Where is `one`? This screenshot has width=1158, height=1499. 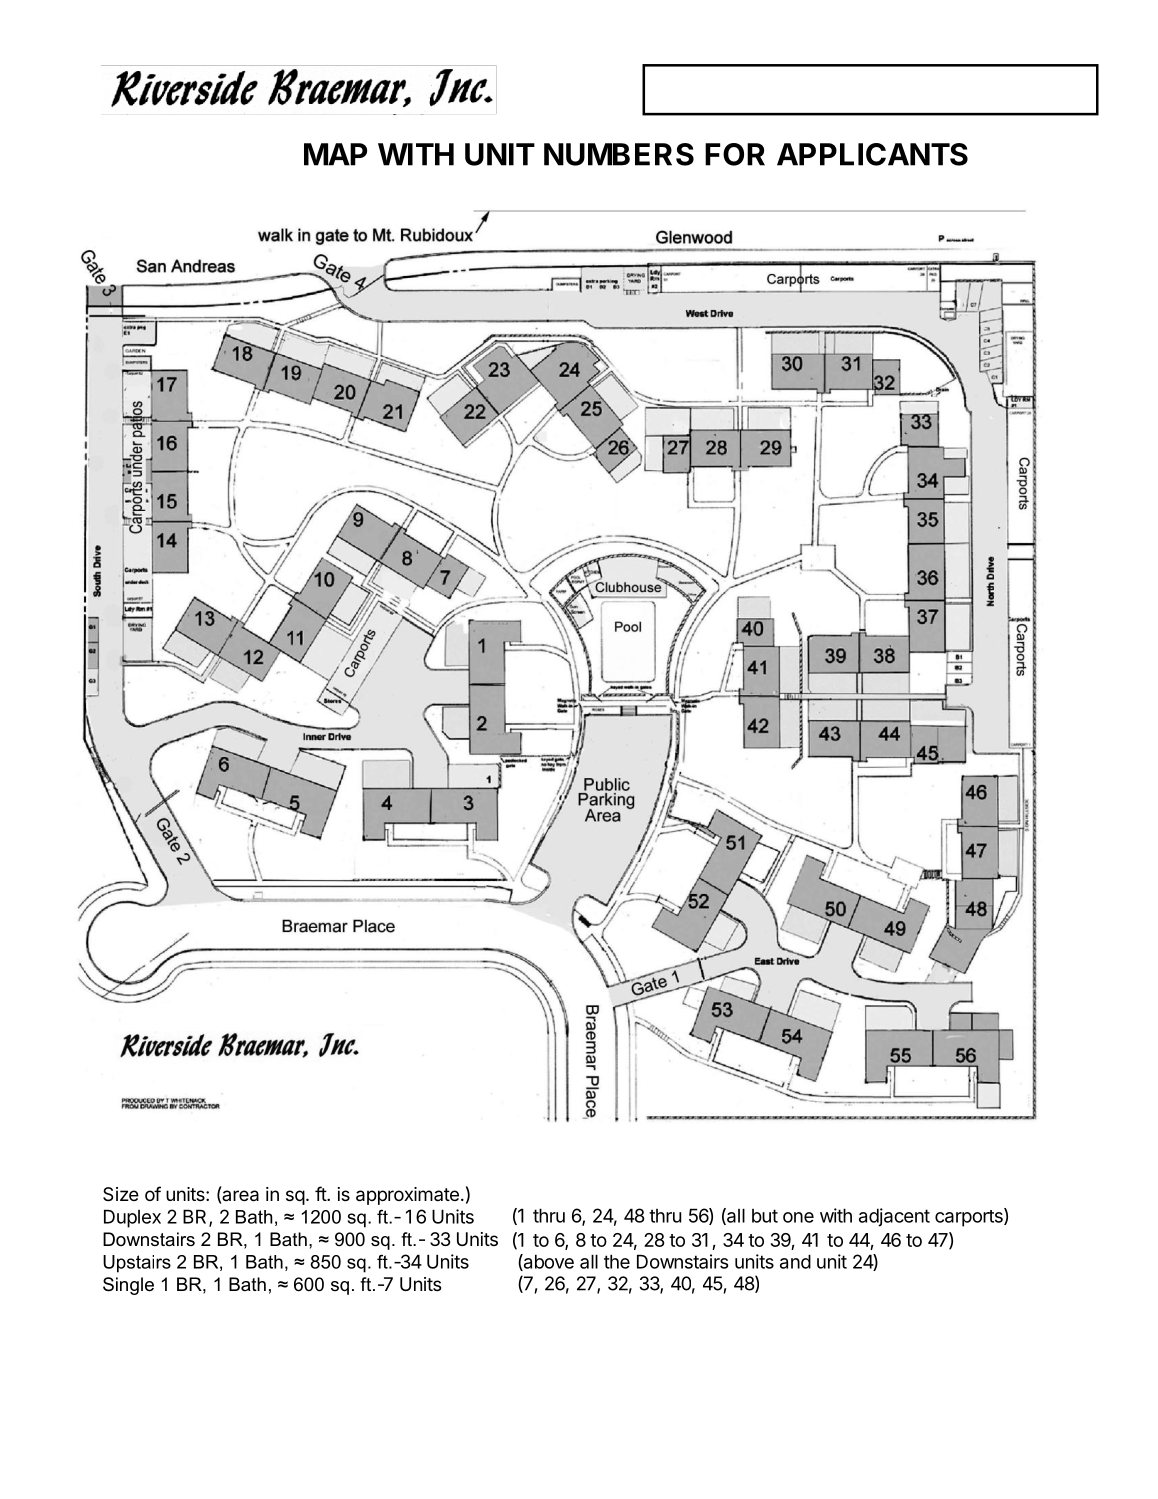 one is located at coordinates (798, 1217).
